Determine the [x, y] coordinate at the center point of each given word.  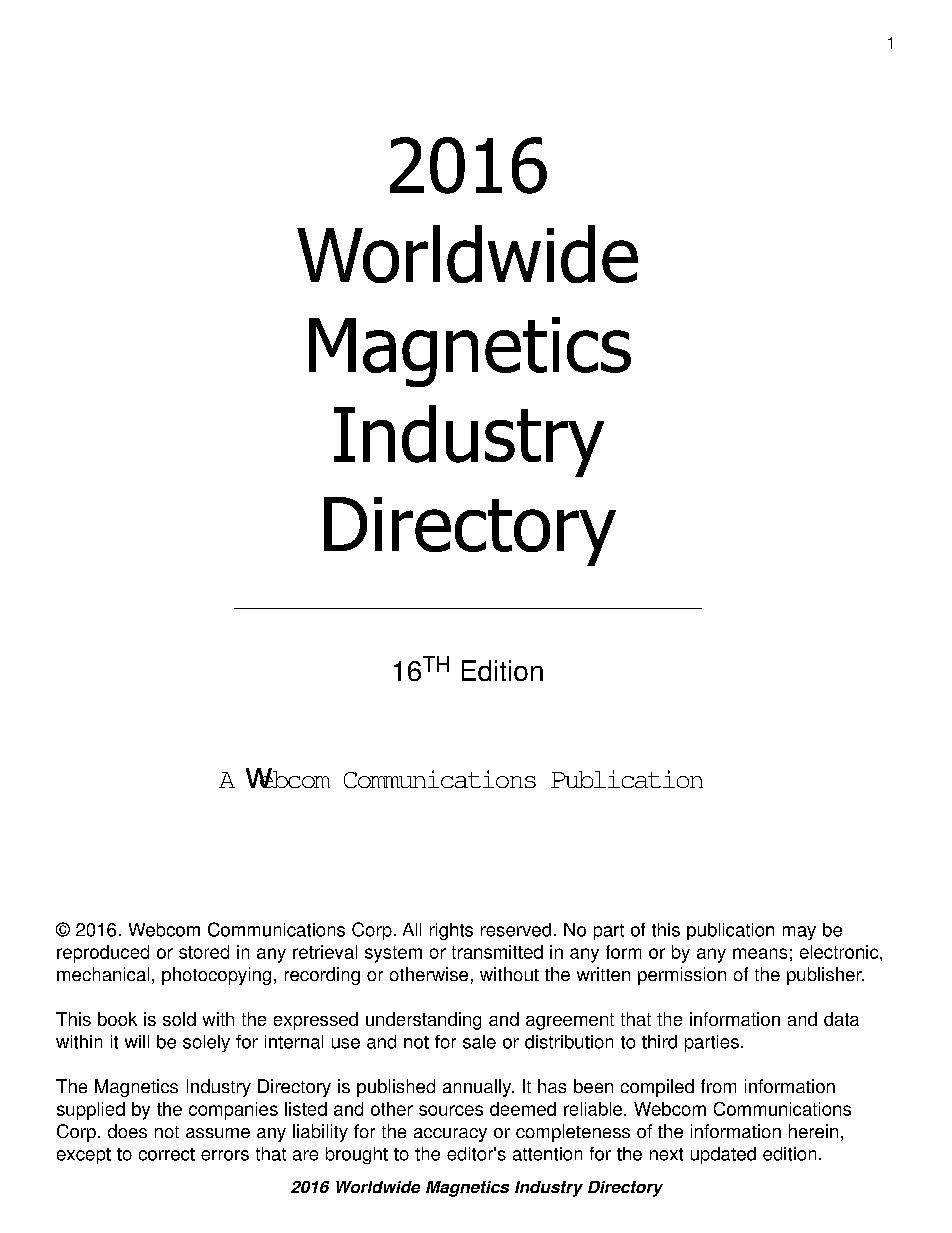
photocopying [216, 976]
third [659, 1042]
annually [478, 1088]
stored [204, 952]
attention [547, 1154]
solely [206, 1043]
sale [479, 1042]
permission [682, 976]
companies [233, 1111]
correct [167, 1154]
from [718, 1086]
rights [451, 931]
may [799, 933]
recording [322, 976]
